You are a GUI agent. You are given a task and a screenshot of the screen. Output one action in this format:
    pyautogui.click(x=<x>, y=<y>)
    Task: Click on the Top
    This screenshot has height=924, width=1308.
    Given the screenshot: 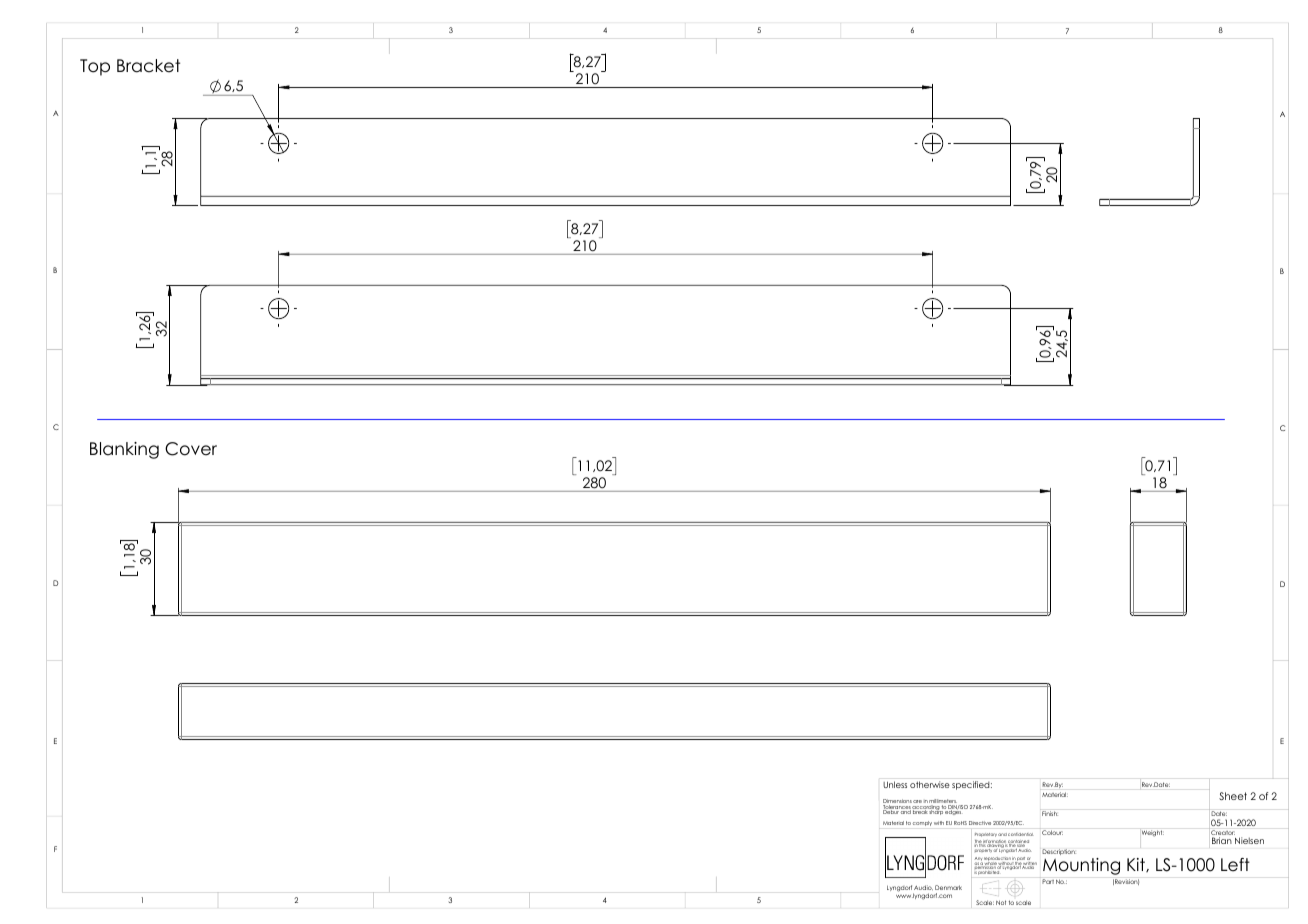 What is the action you would take?
    pyautogui.click(x=95, y=67)
